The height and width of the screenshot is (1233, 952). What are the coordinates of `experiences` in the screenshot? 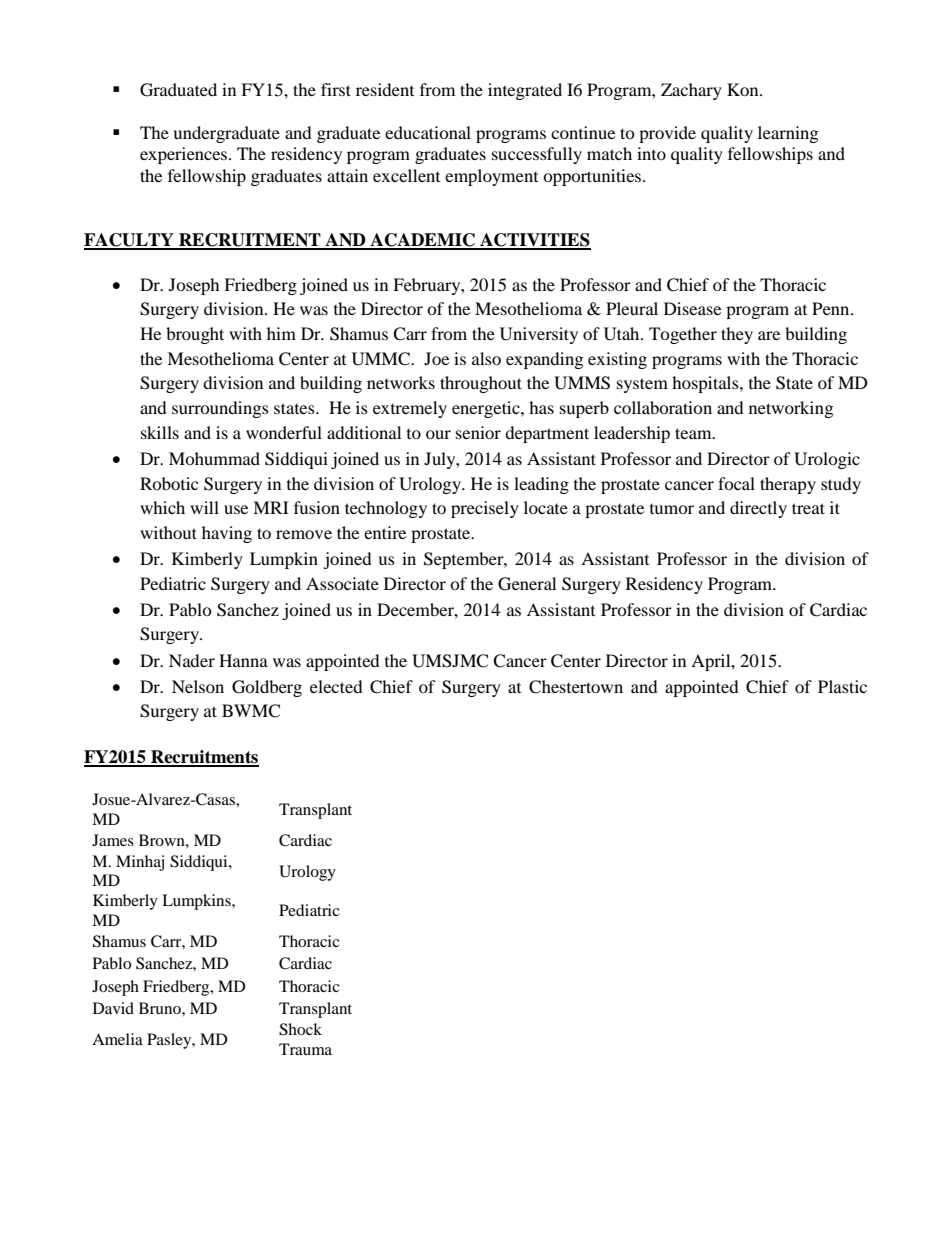 It's located at (185, 155).
